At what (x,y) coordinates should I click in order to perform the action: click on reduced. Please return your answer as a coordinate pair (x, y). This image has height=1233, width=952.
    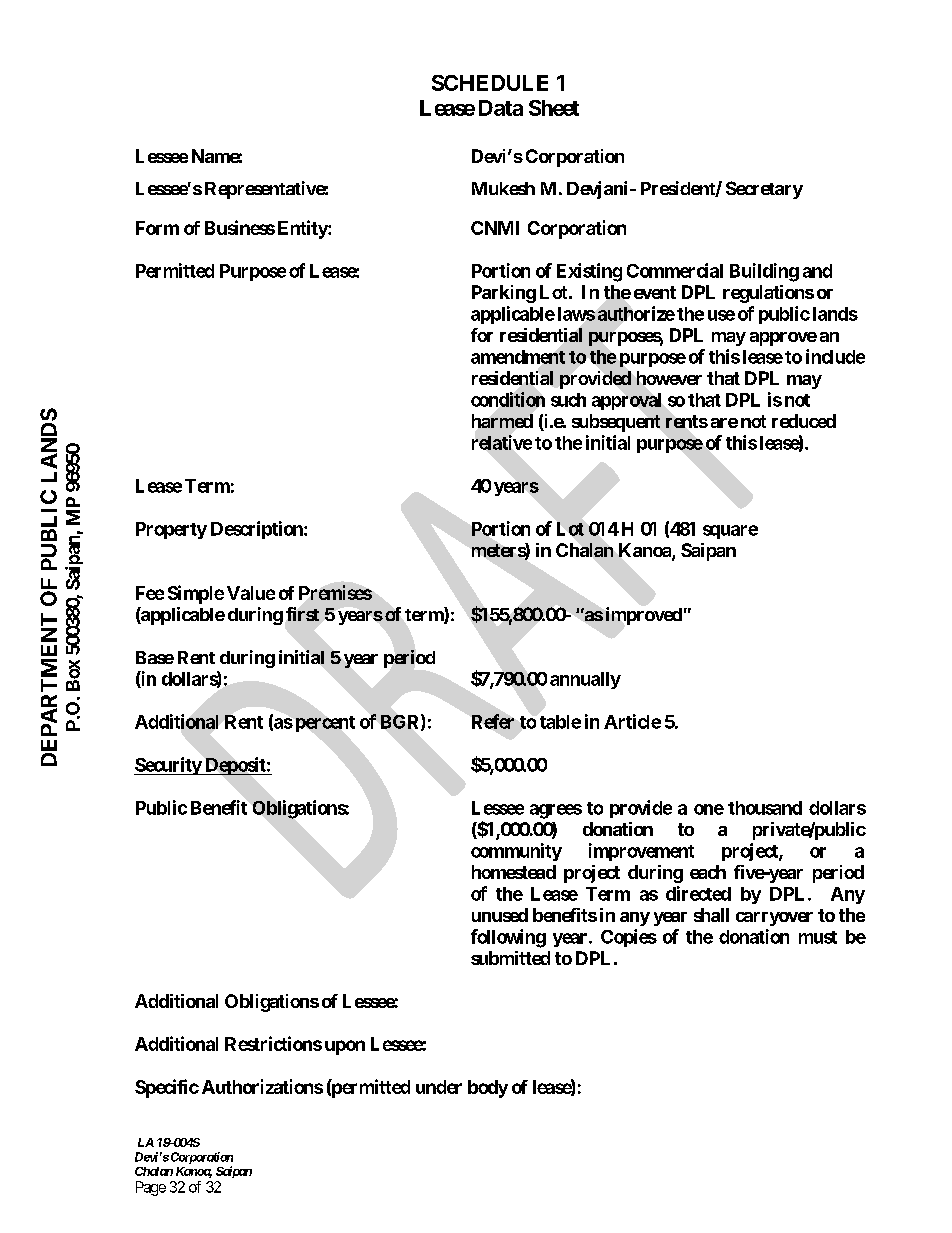
    Looking at the image, I should click on (804, 421).
